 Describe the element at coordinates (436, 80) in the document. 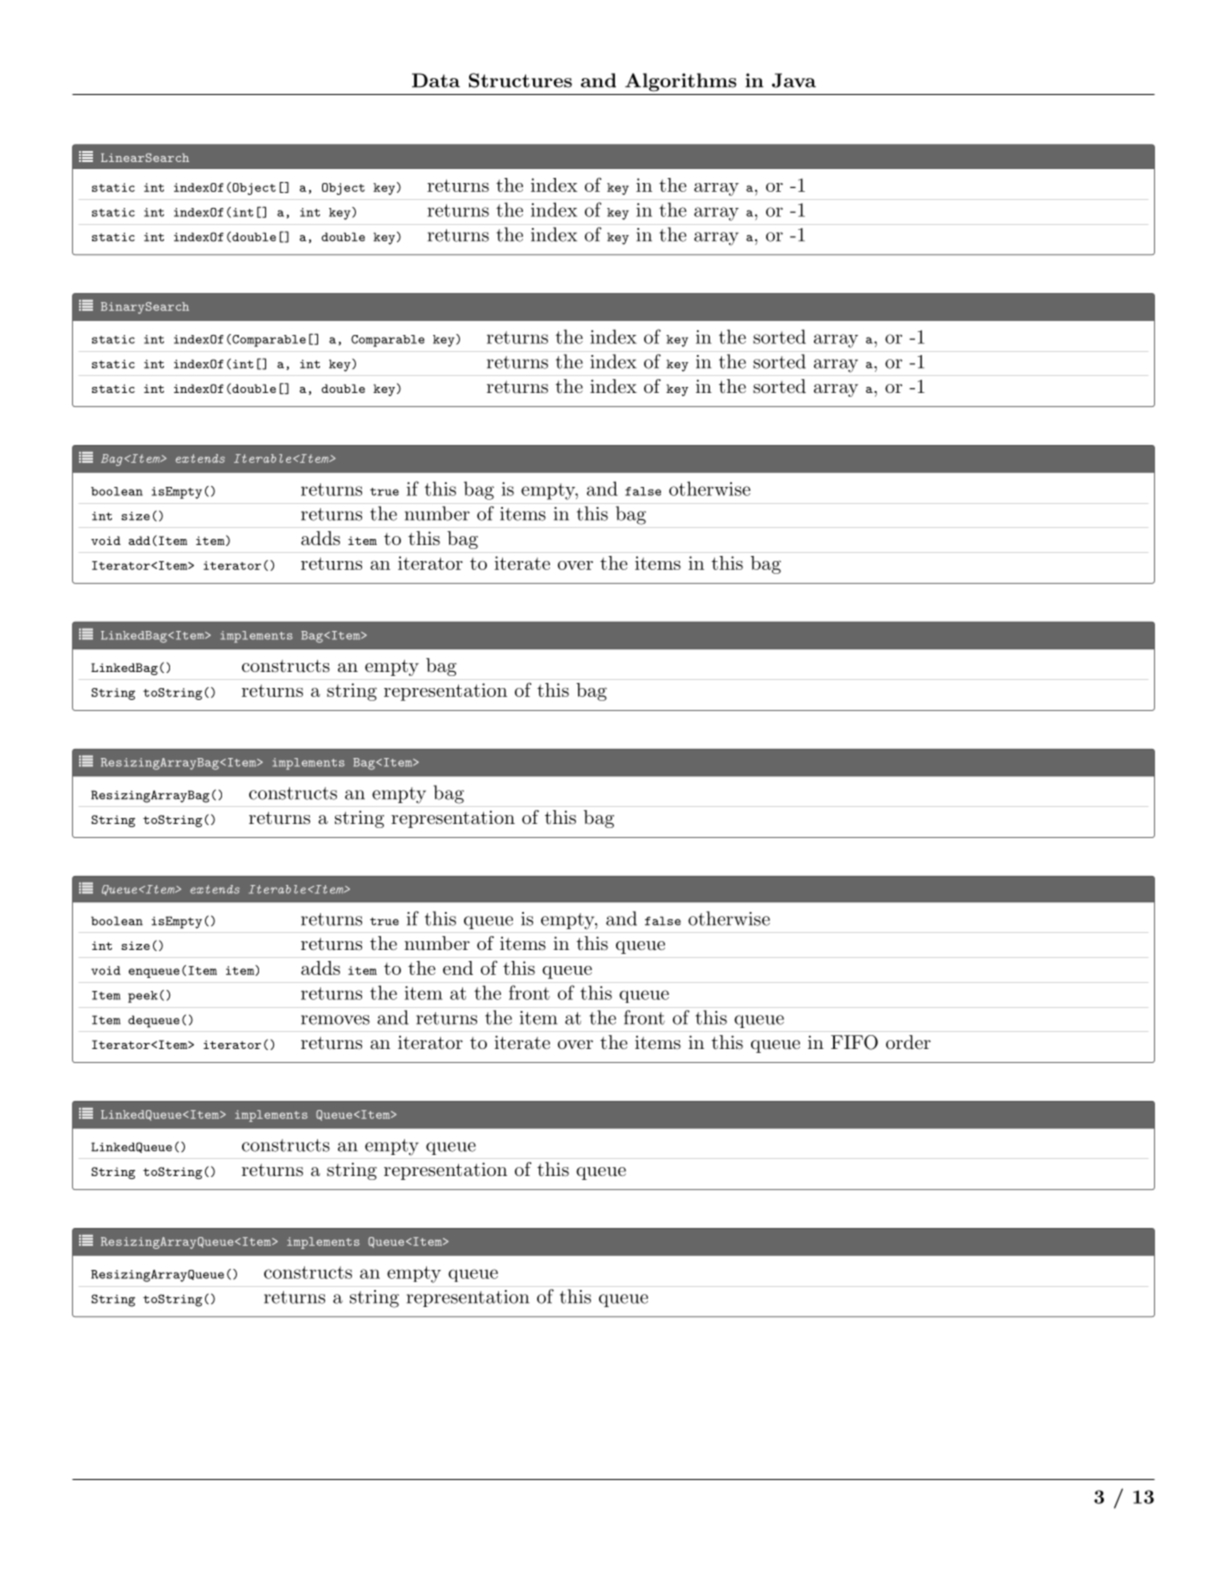

I see `Data` at that location.
